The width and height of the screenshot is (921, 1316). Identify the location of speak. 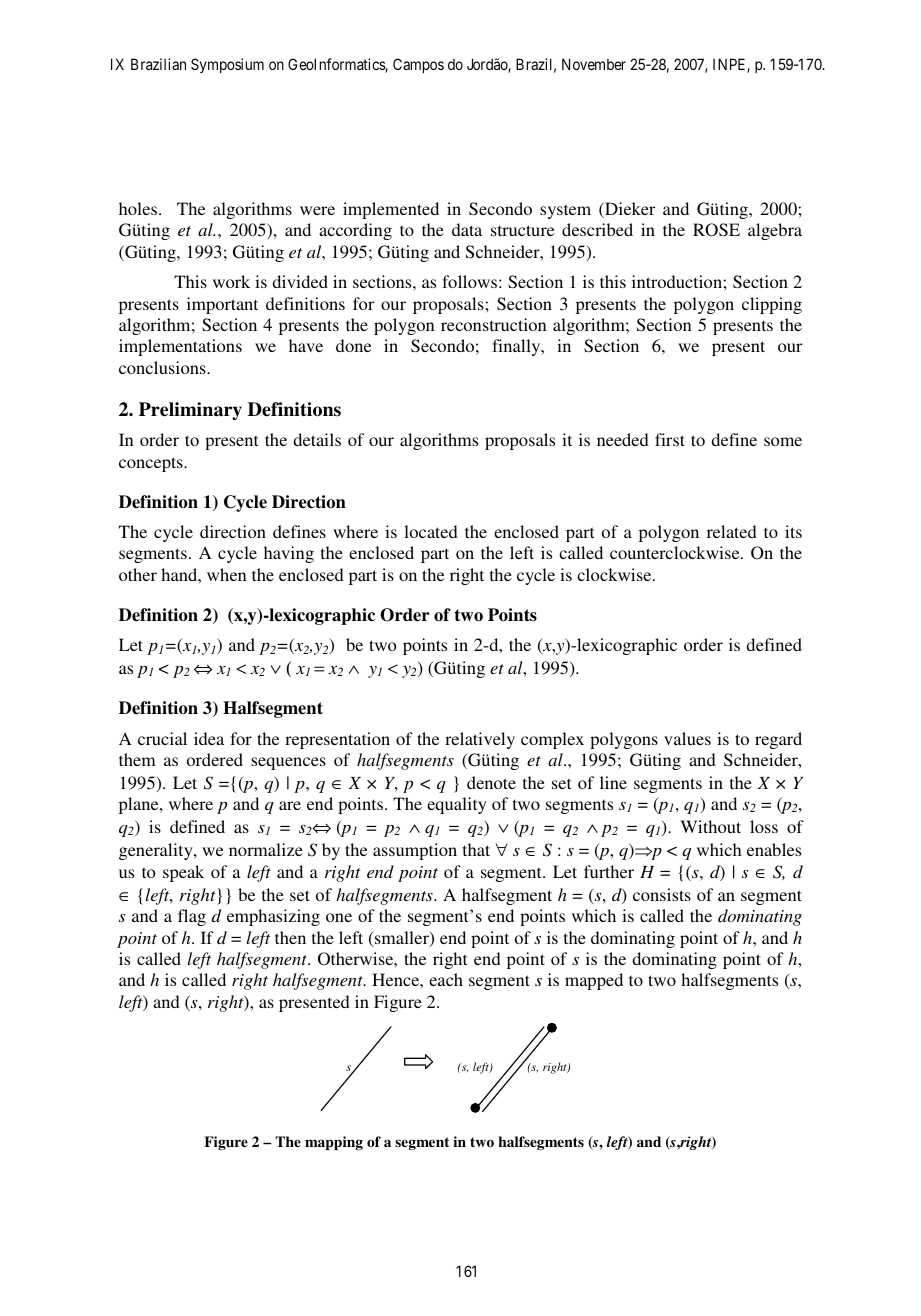
(183, 873).
